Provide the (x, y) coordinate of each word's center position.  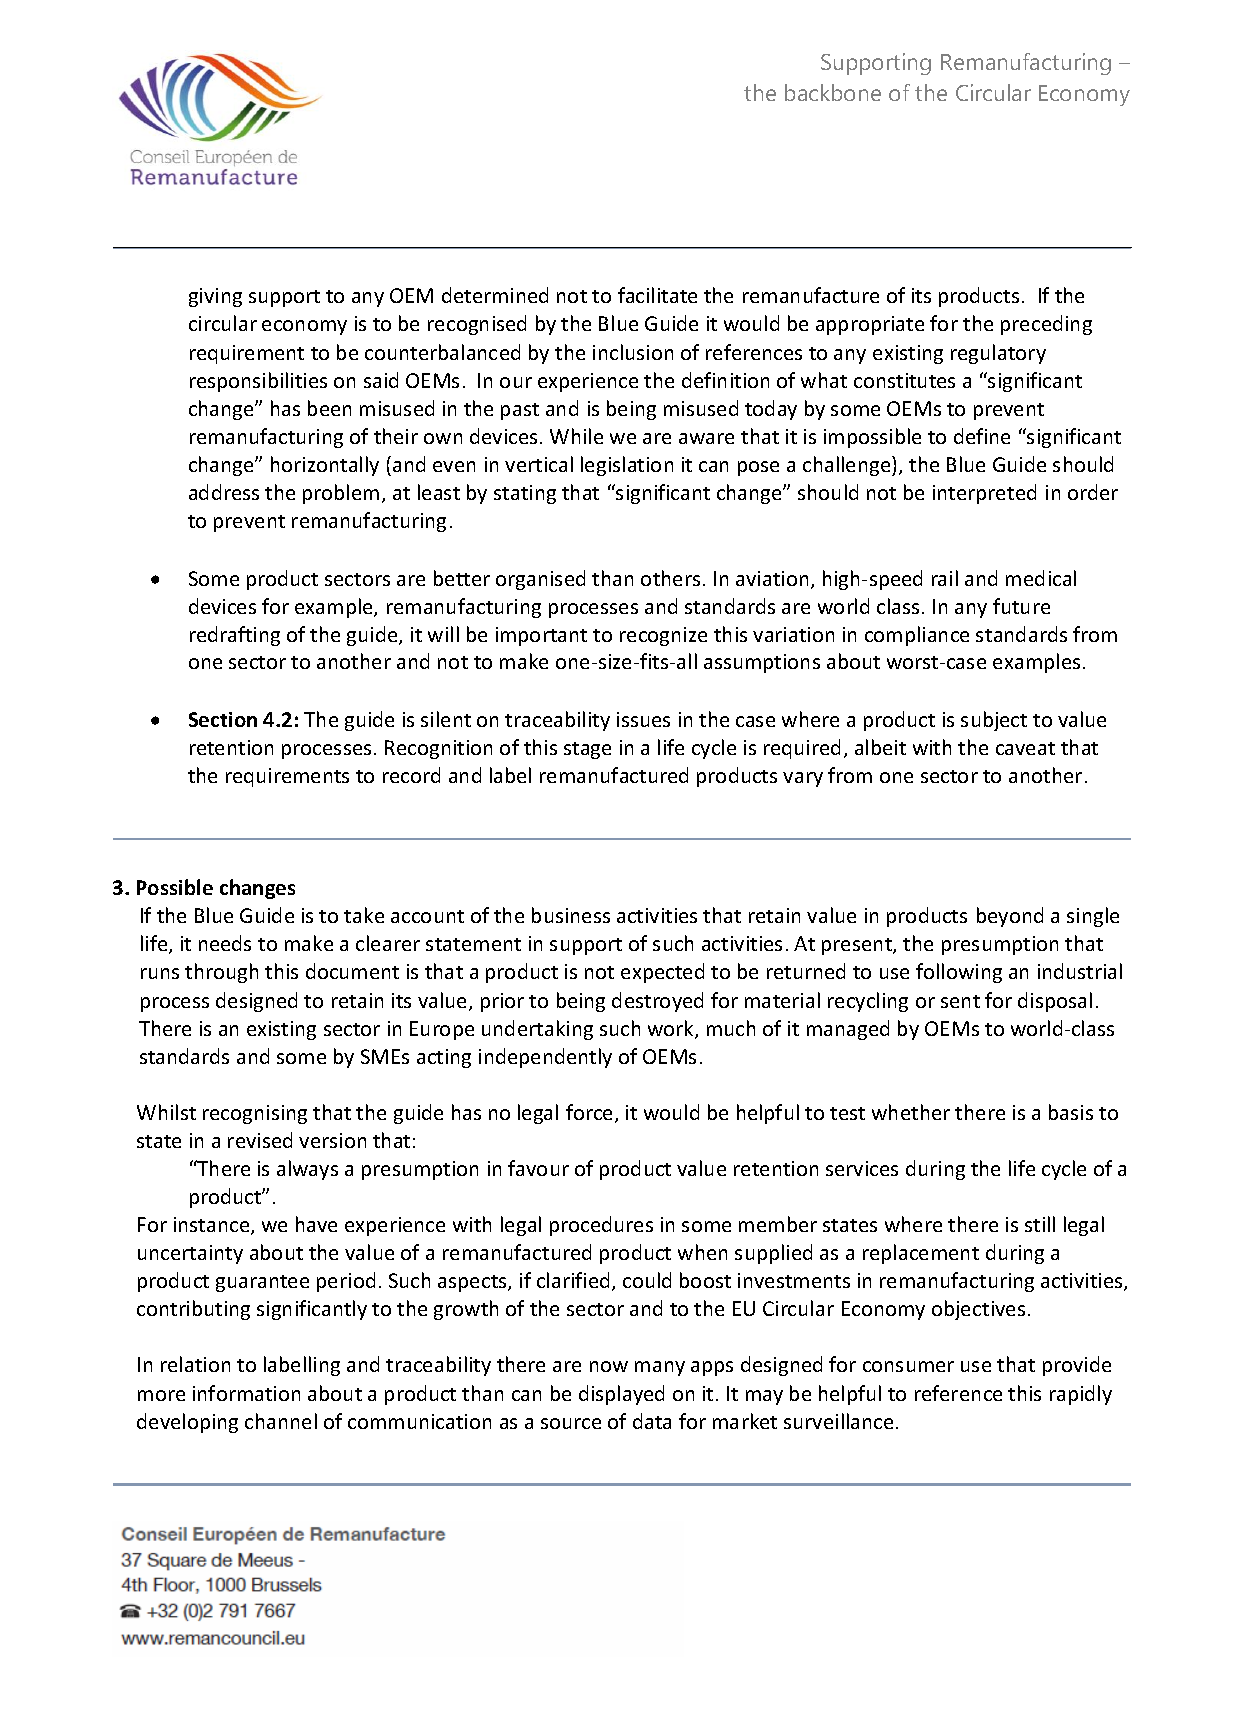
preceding (1046, 325)
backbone (833, 92)
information (246, 1393)
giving (215, 297)
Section (223, 719)
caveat (1025, 748)
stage (587, 750)
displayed (621, 1395)
